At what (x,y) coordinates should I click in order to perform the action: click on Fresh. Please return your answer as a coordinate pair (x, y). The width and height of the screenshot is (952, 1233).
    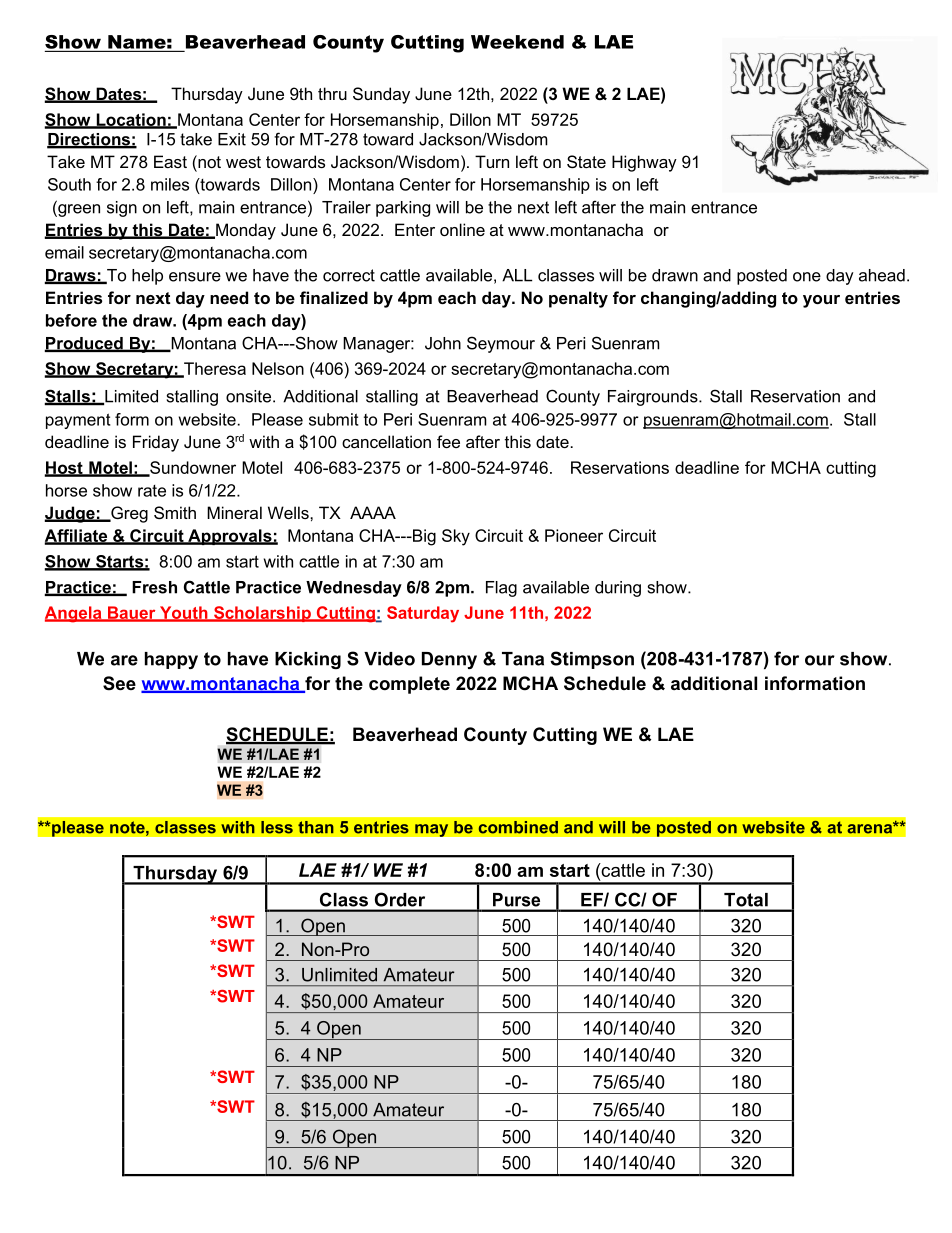
    Looking at the image, I should click on (154, 587).
